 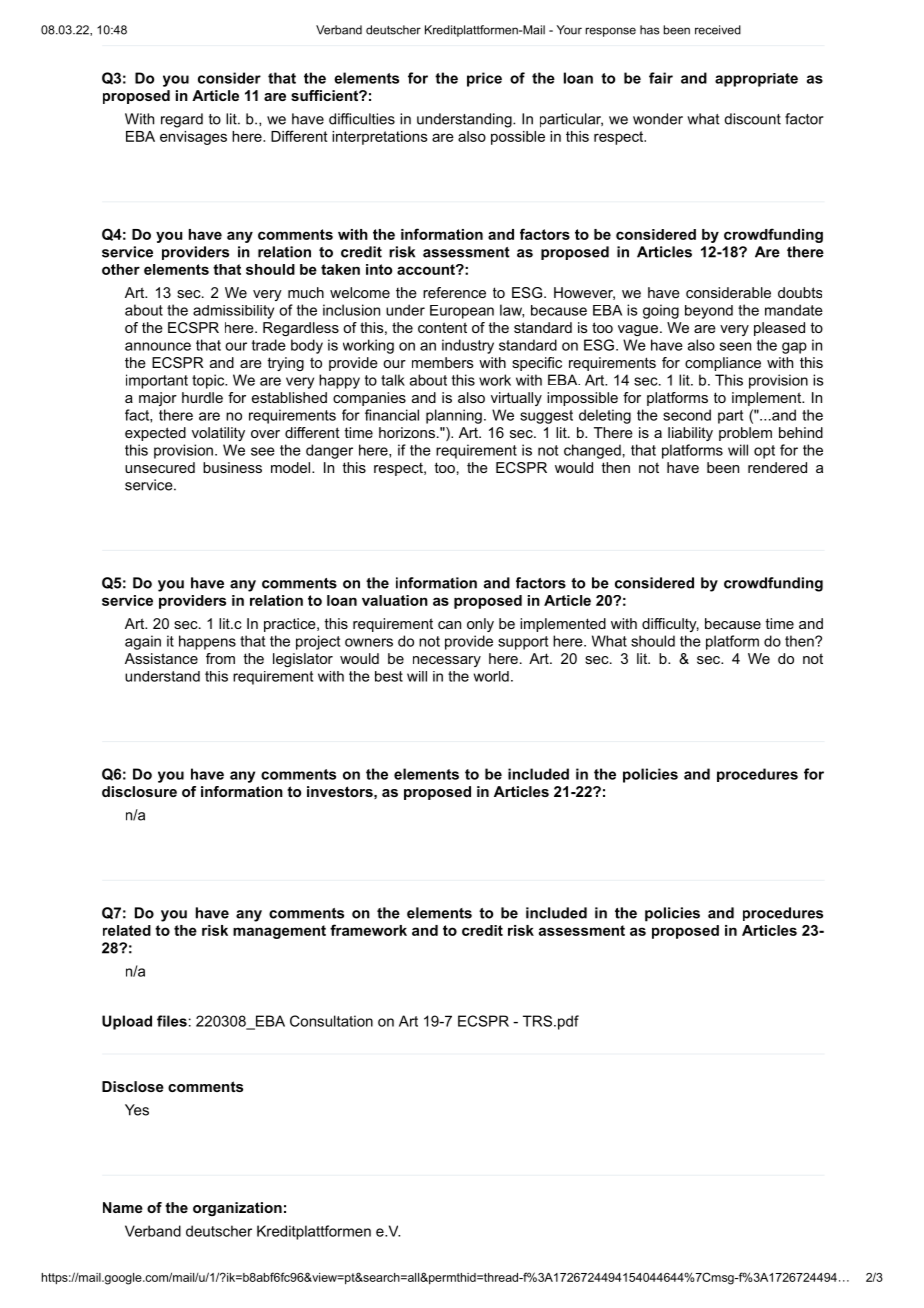 I want to click on organization, so click(x=237, y=1209).
